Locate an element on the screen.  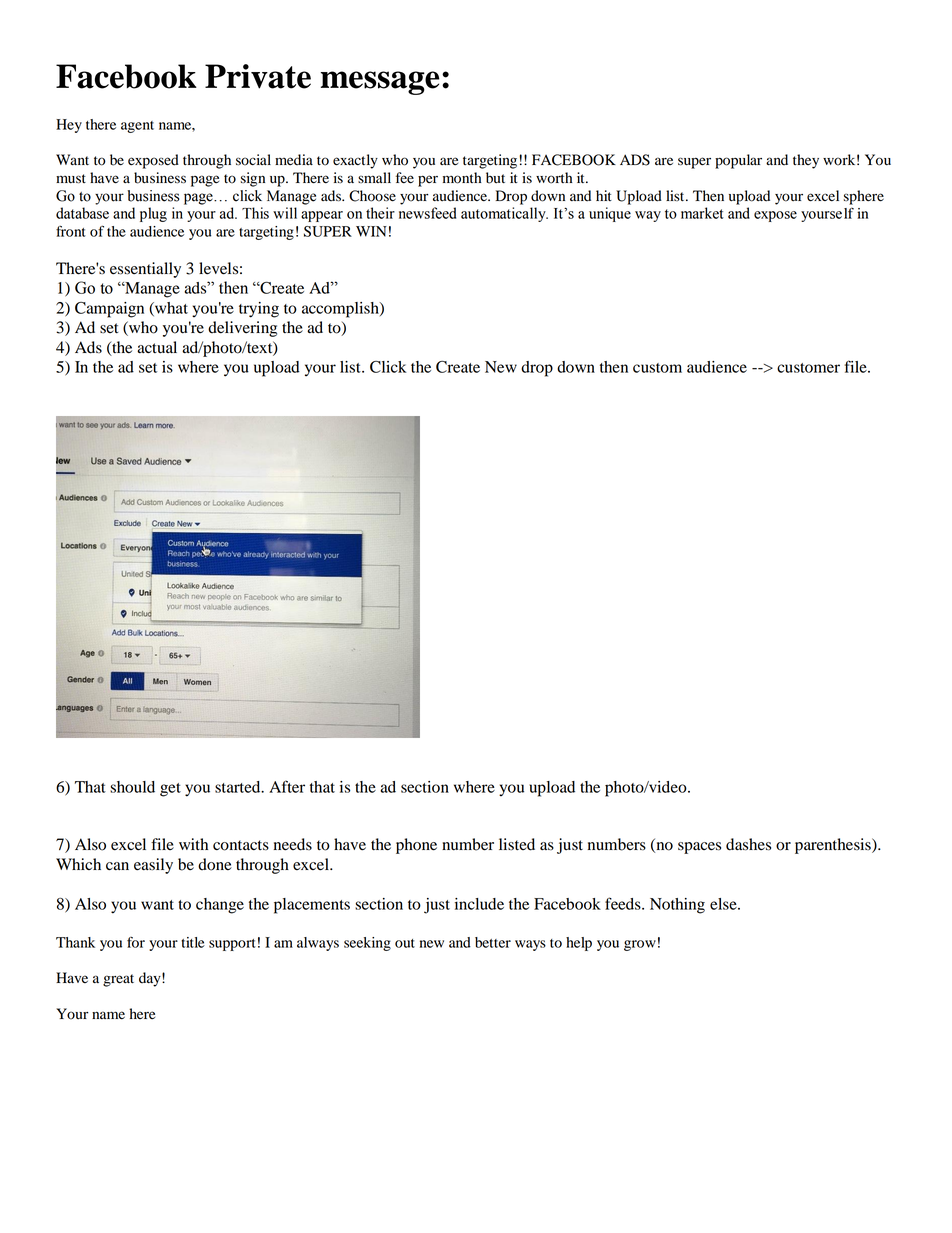
message is located at coordinates (380, 83).
